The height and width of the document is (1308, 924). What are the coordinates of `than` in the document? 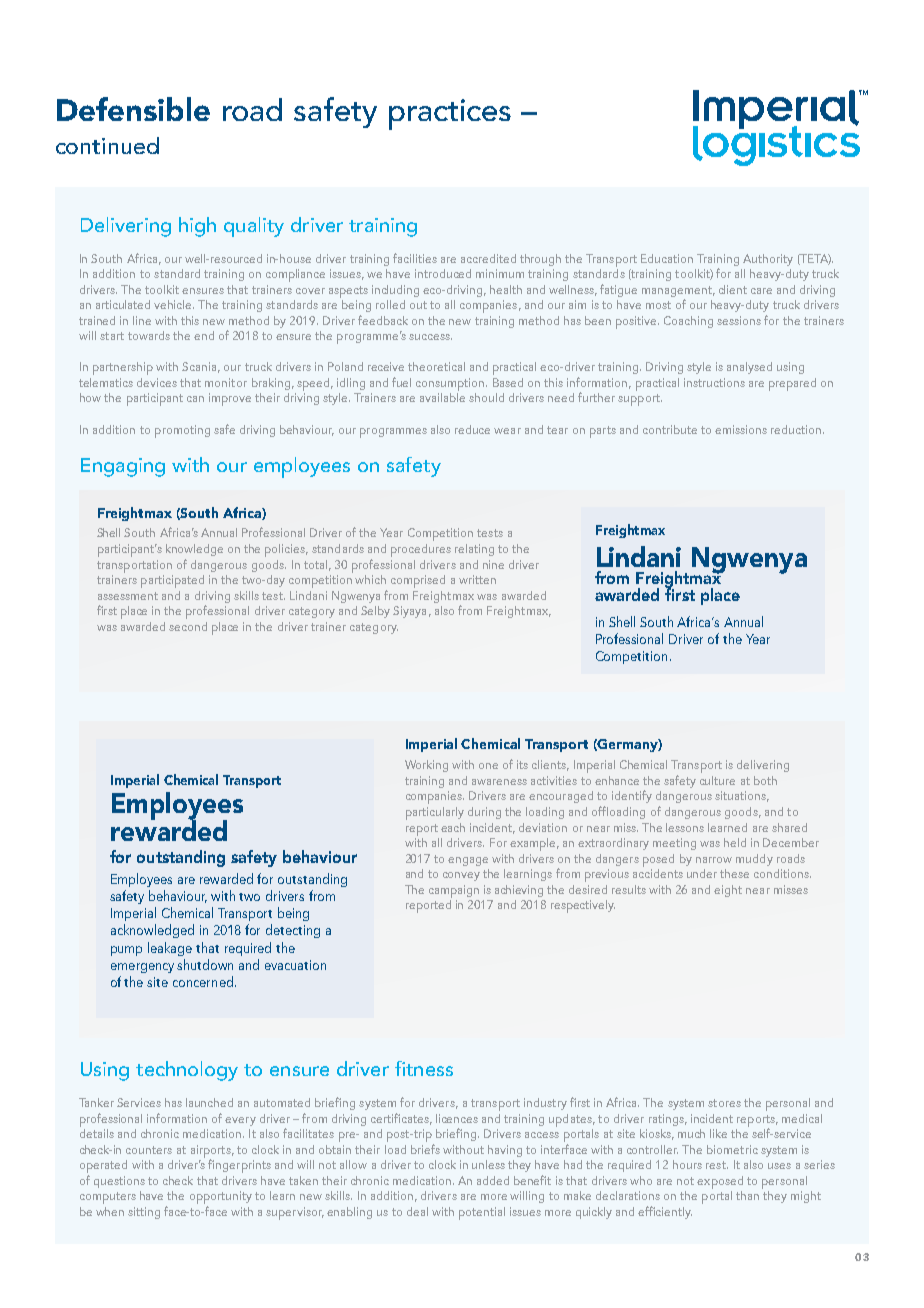 It's located at (747, 1195).
